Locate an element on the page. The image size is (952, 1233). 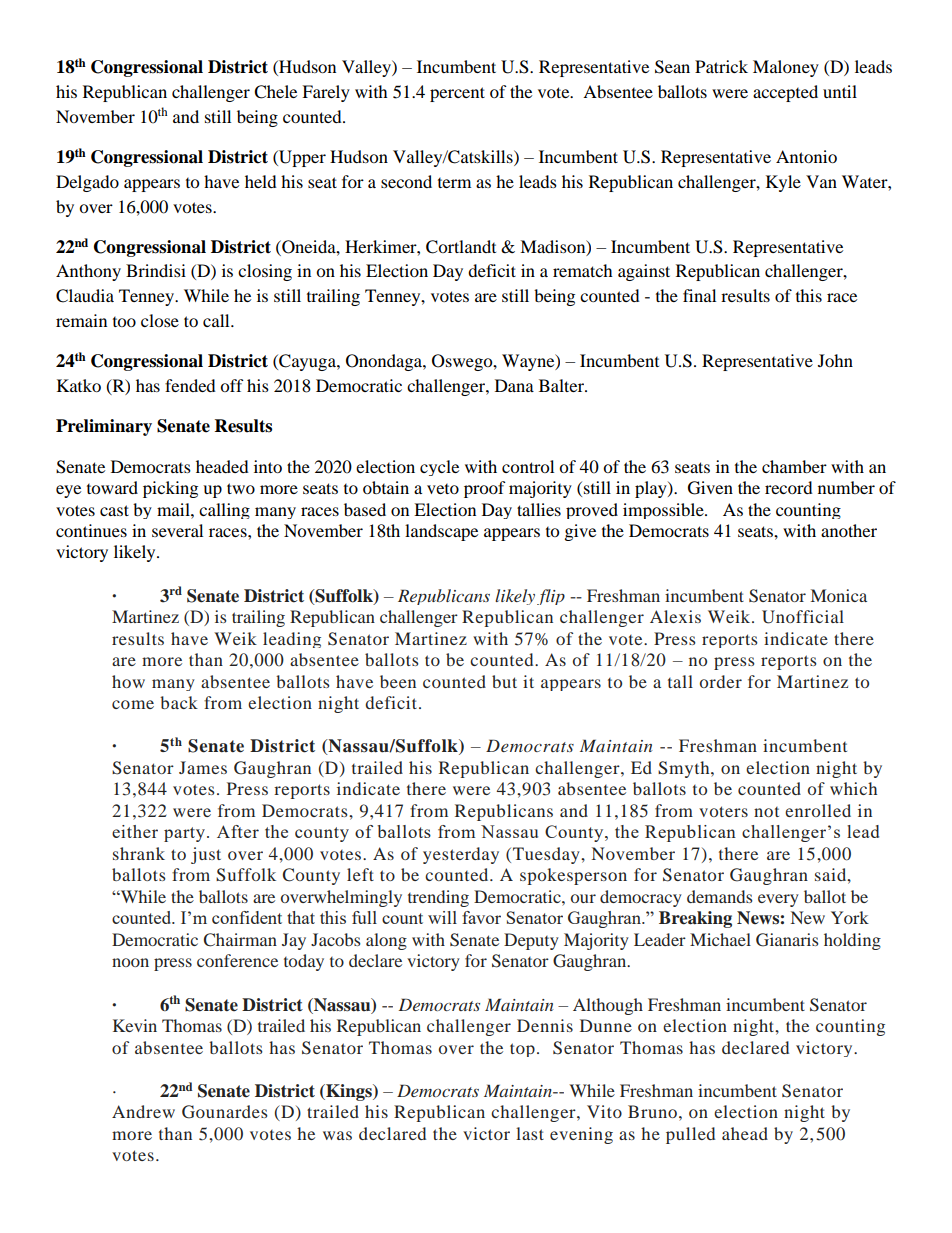
Andrew is located at coordinates (143, 1111).
